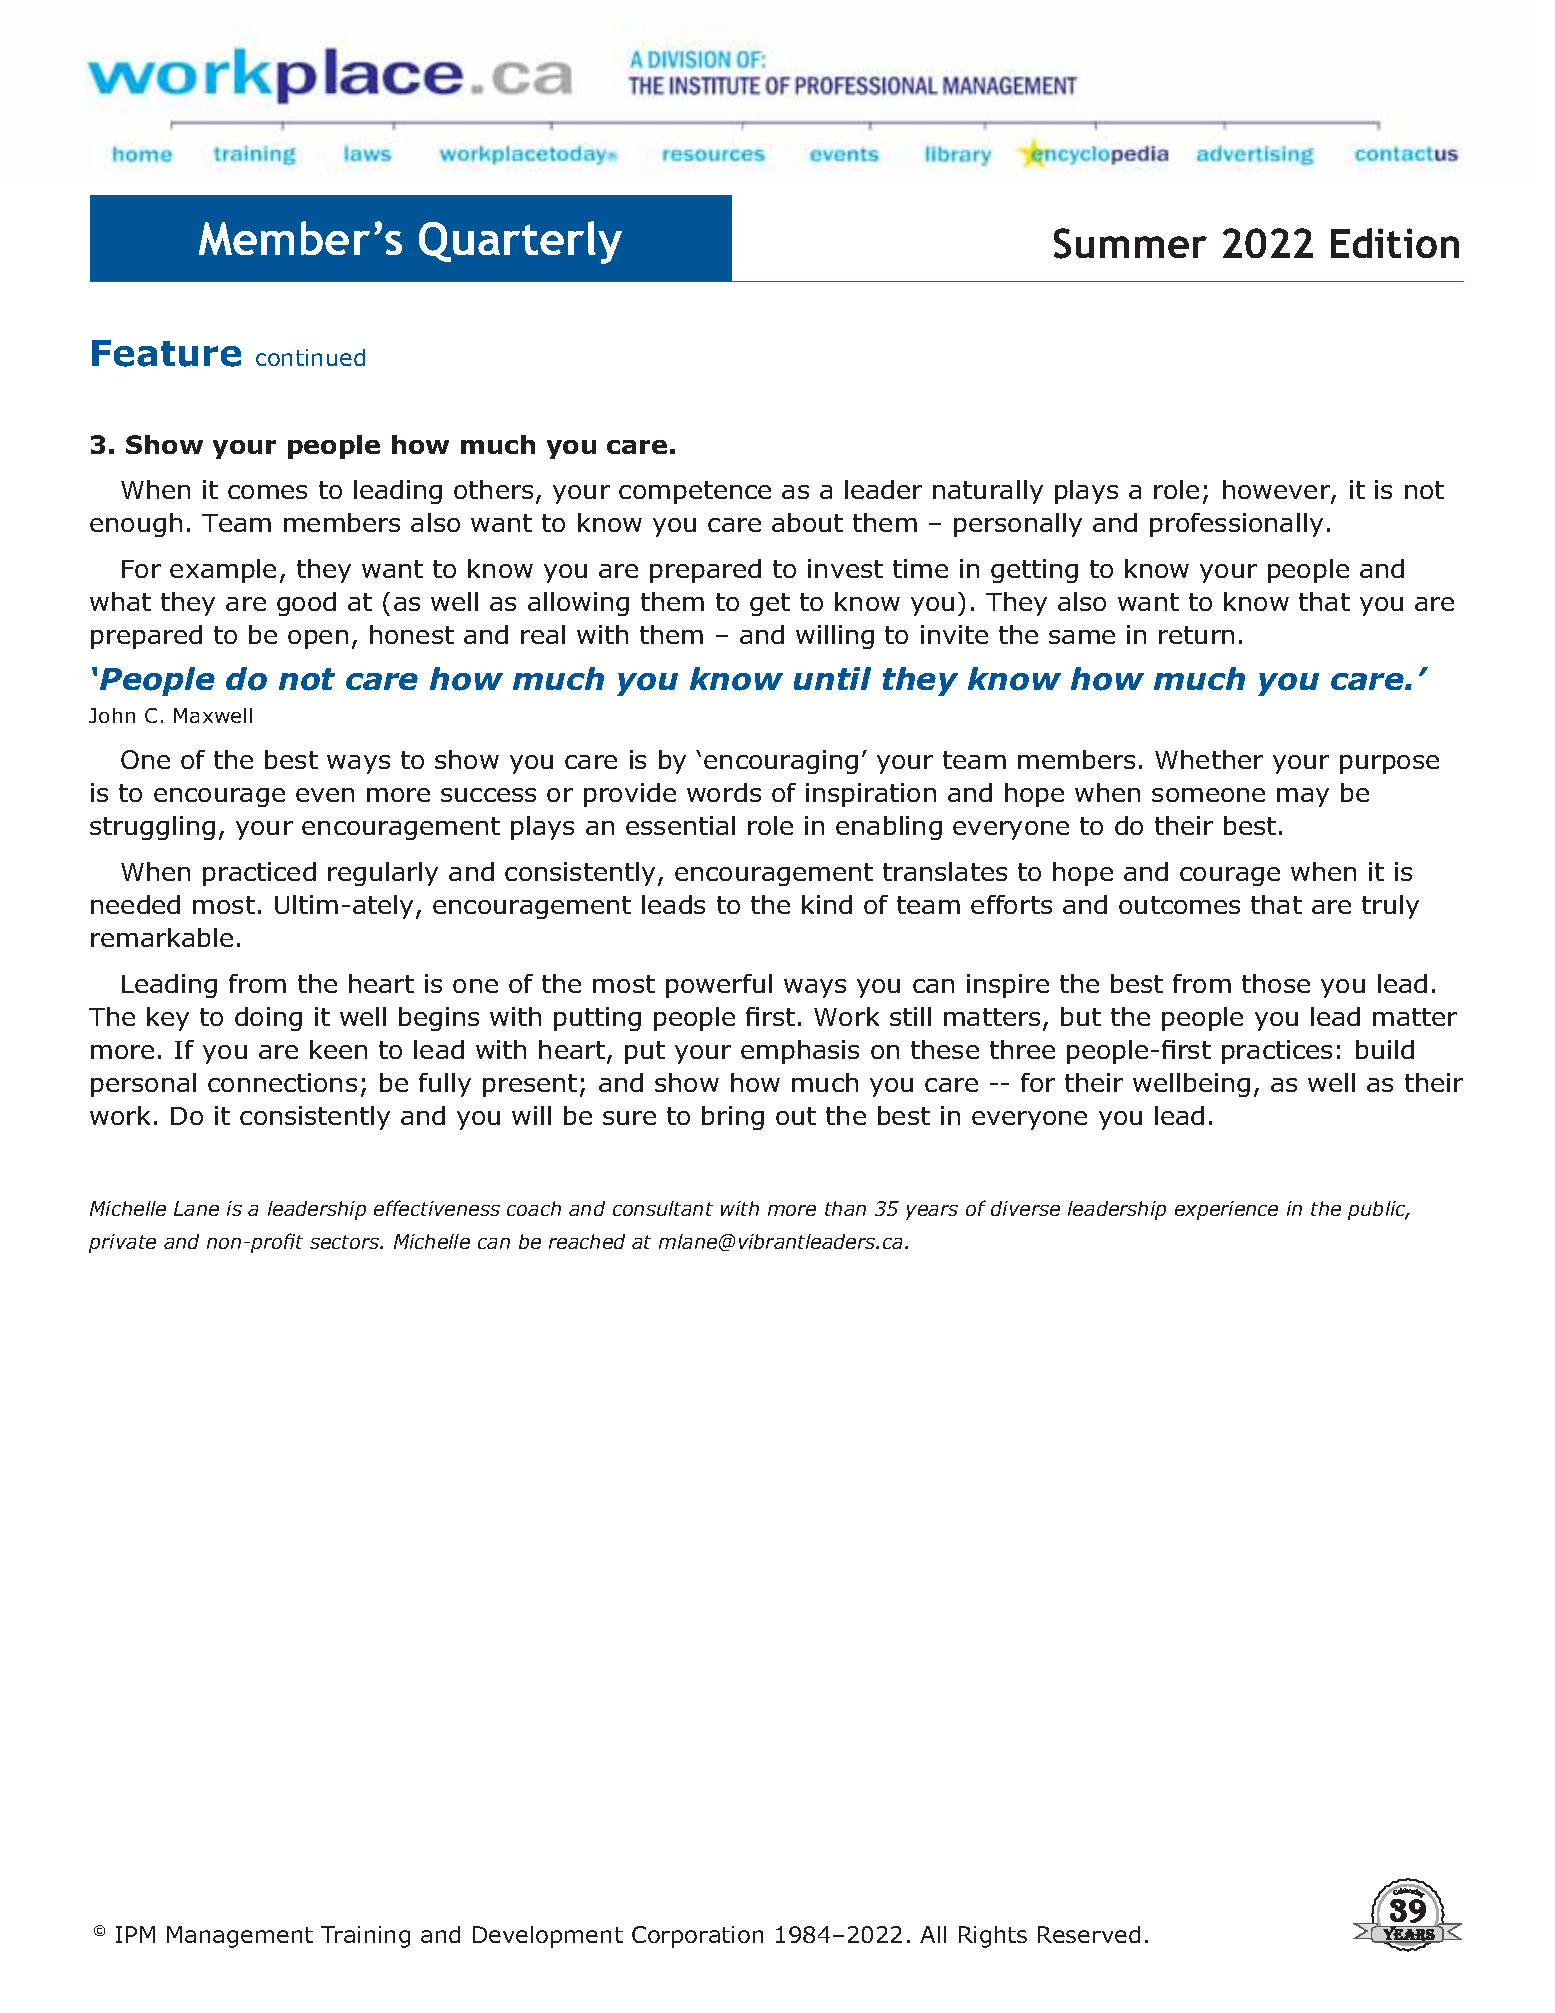 The height and width of the document is (2013, 1555). I want to click on experience, so click(1226, 1210).
